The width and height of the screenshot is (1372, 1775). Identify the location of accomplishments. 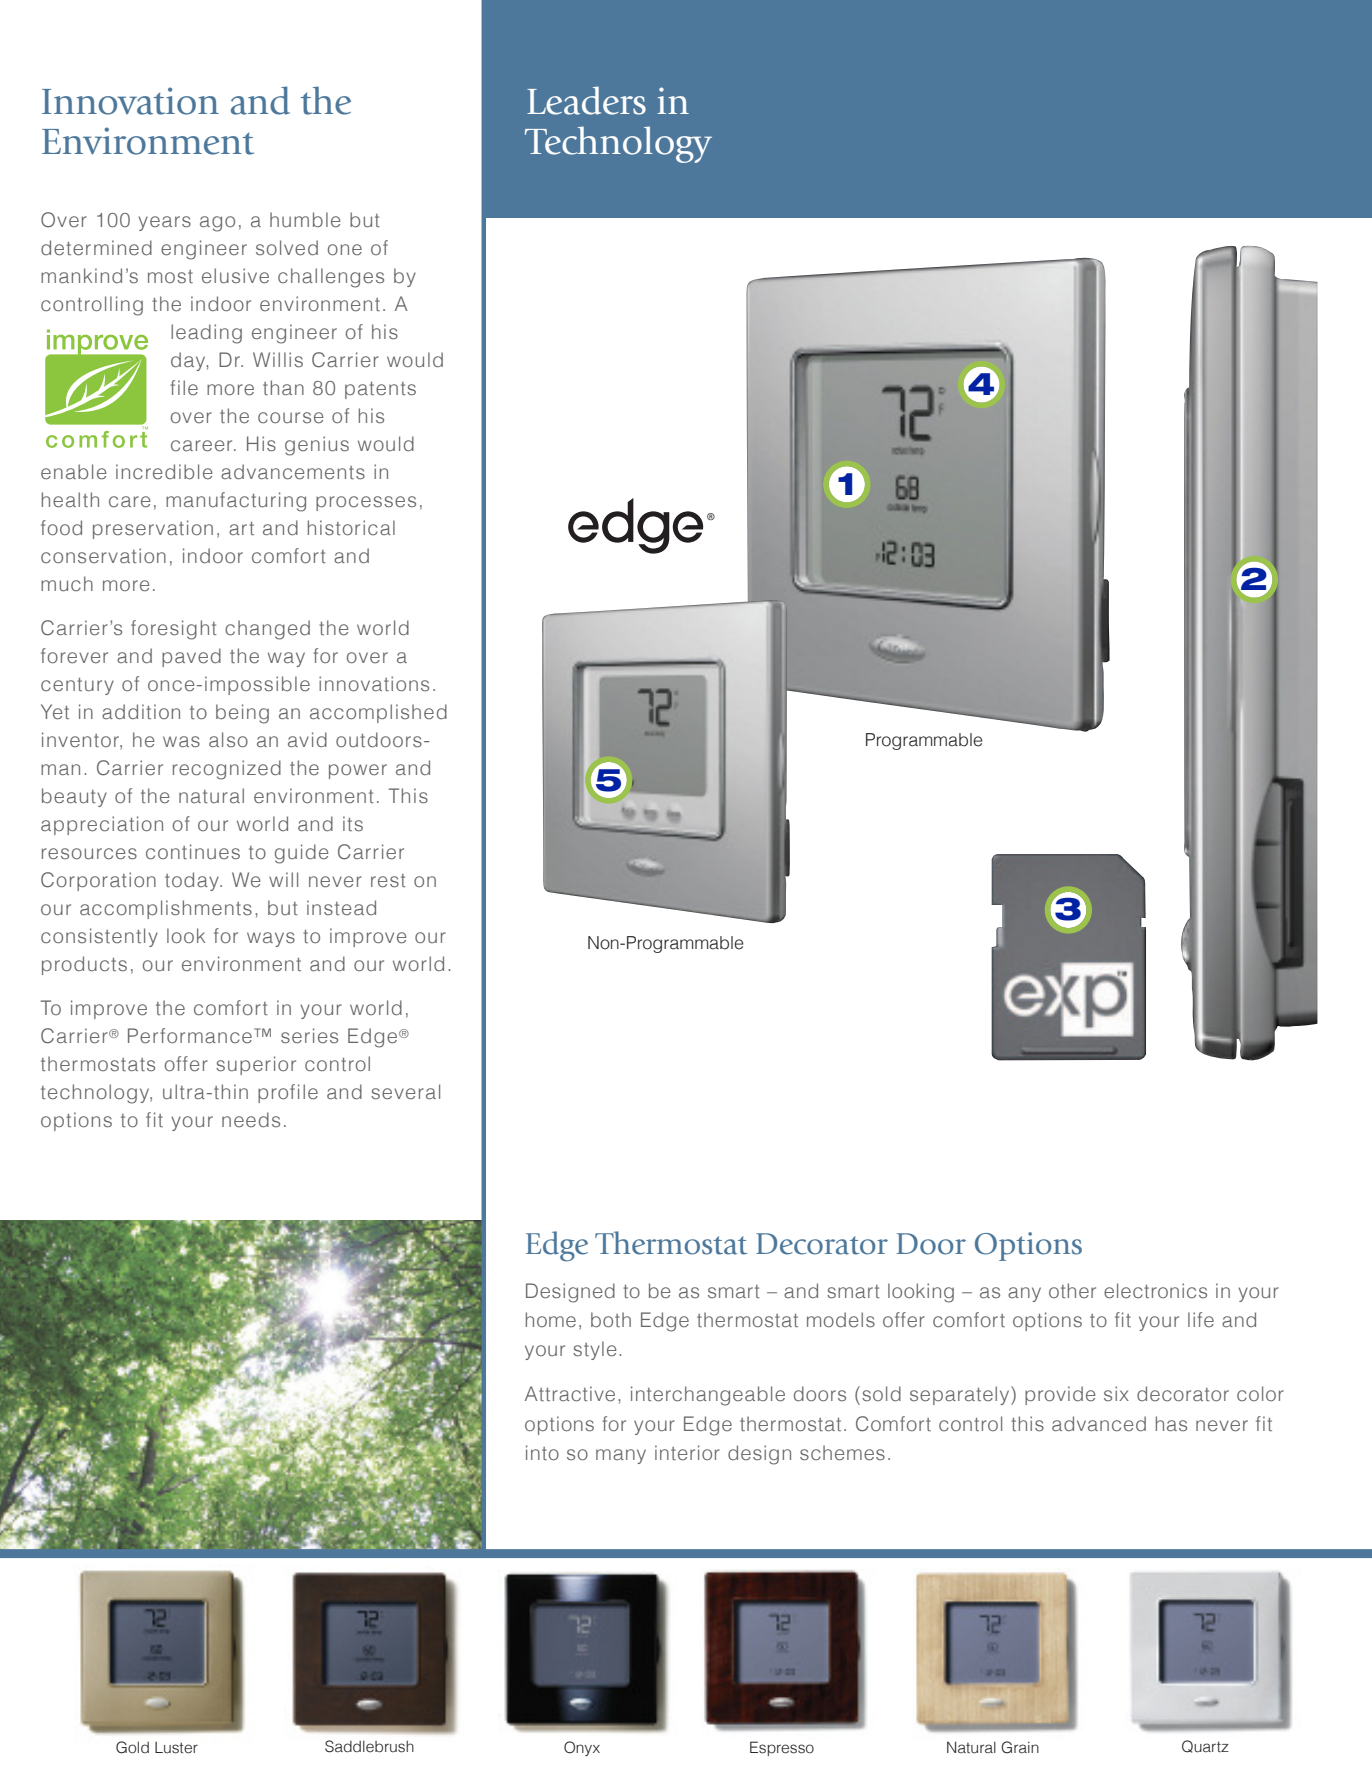
(166, 909).
